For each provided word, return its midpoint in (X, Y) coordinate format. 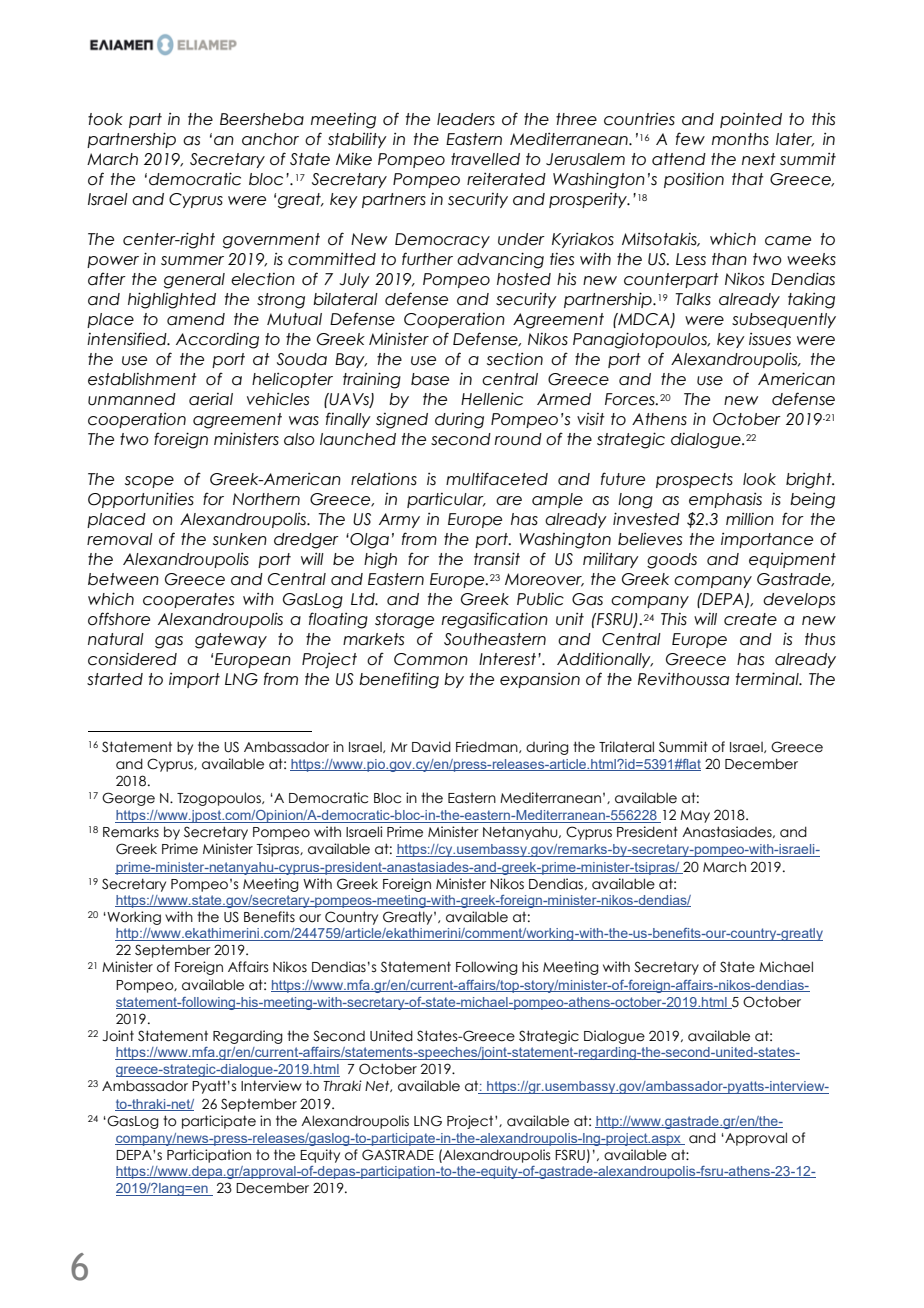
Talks (693, 299)
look (759, 479)
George (128, 799)
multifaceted (497, 479)
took (105, 119)
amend (196, 319)
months (740, 139)
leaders (466, 119)
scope (149, 482)
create (750, 619)
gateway (231, 641)
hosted (524, 279)
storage (404, 621)
